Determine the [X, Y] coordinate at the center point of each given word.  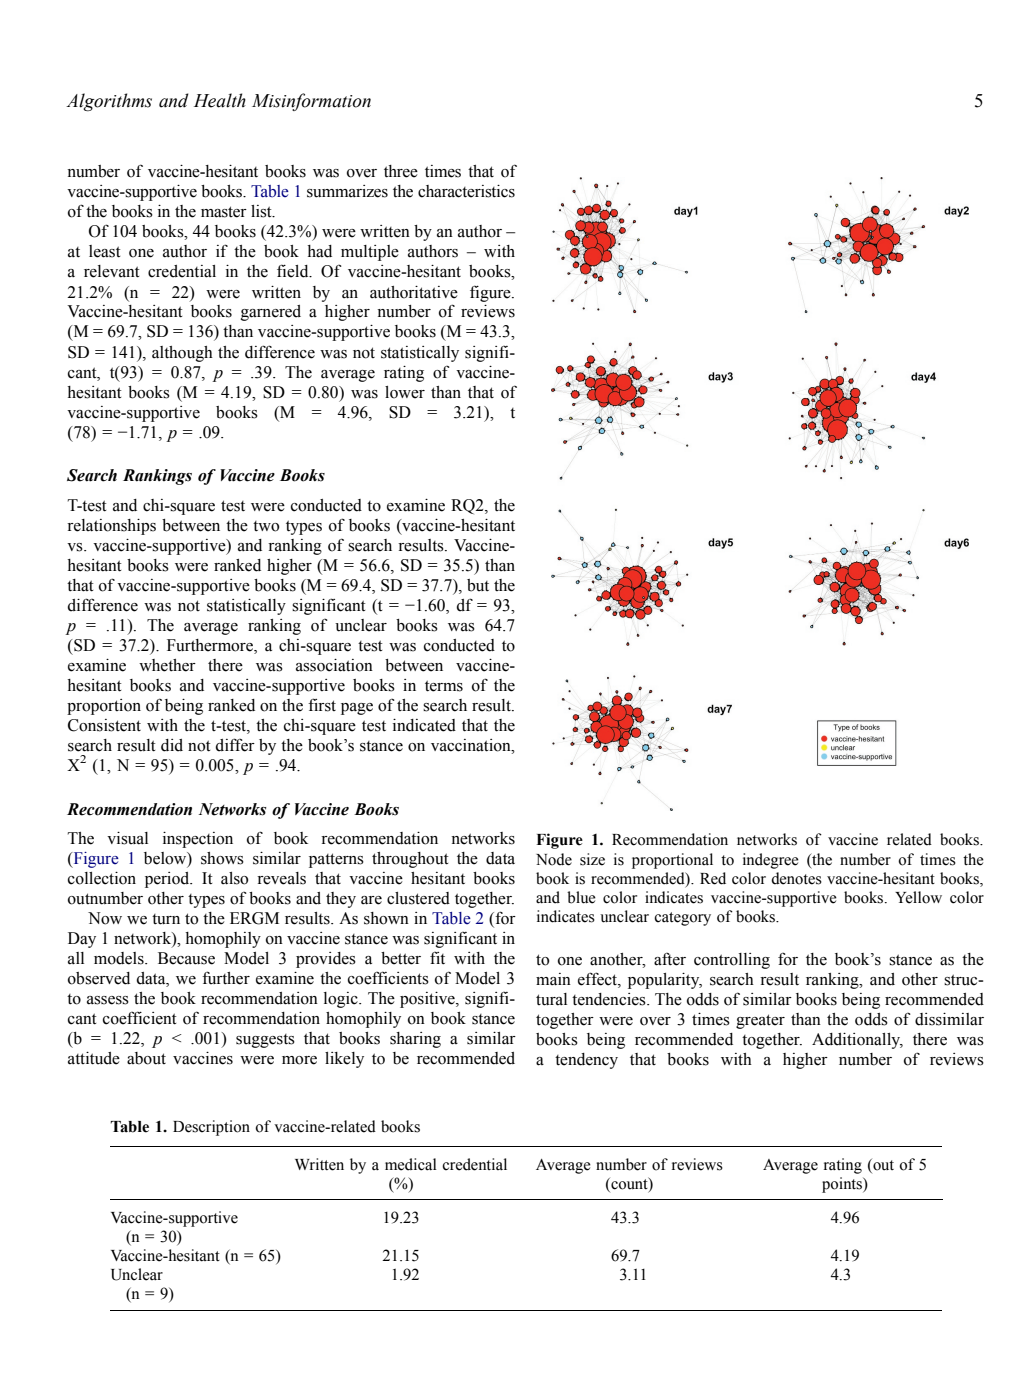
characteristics [466, 191]
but [478, 585]
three [401, 171]
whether [167, 665]
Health [220, 100]
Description [211, 1128]
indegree [771, 861]
